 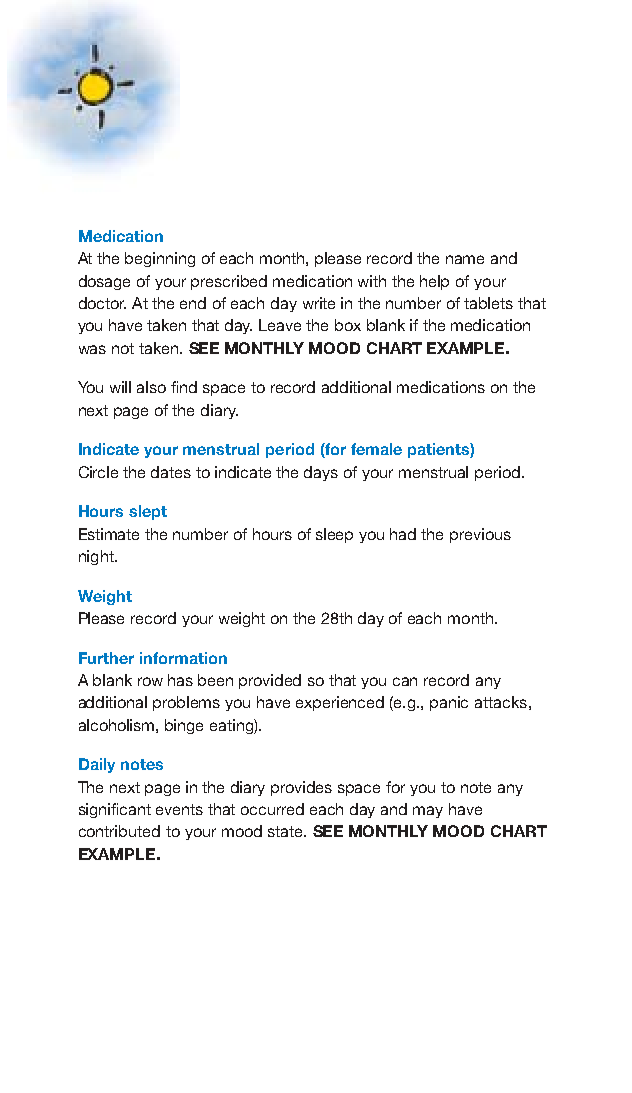 I want to click on sleep, so click(x=334, y=535).
